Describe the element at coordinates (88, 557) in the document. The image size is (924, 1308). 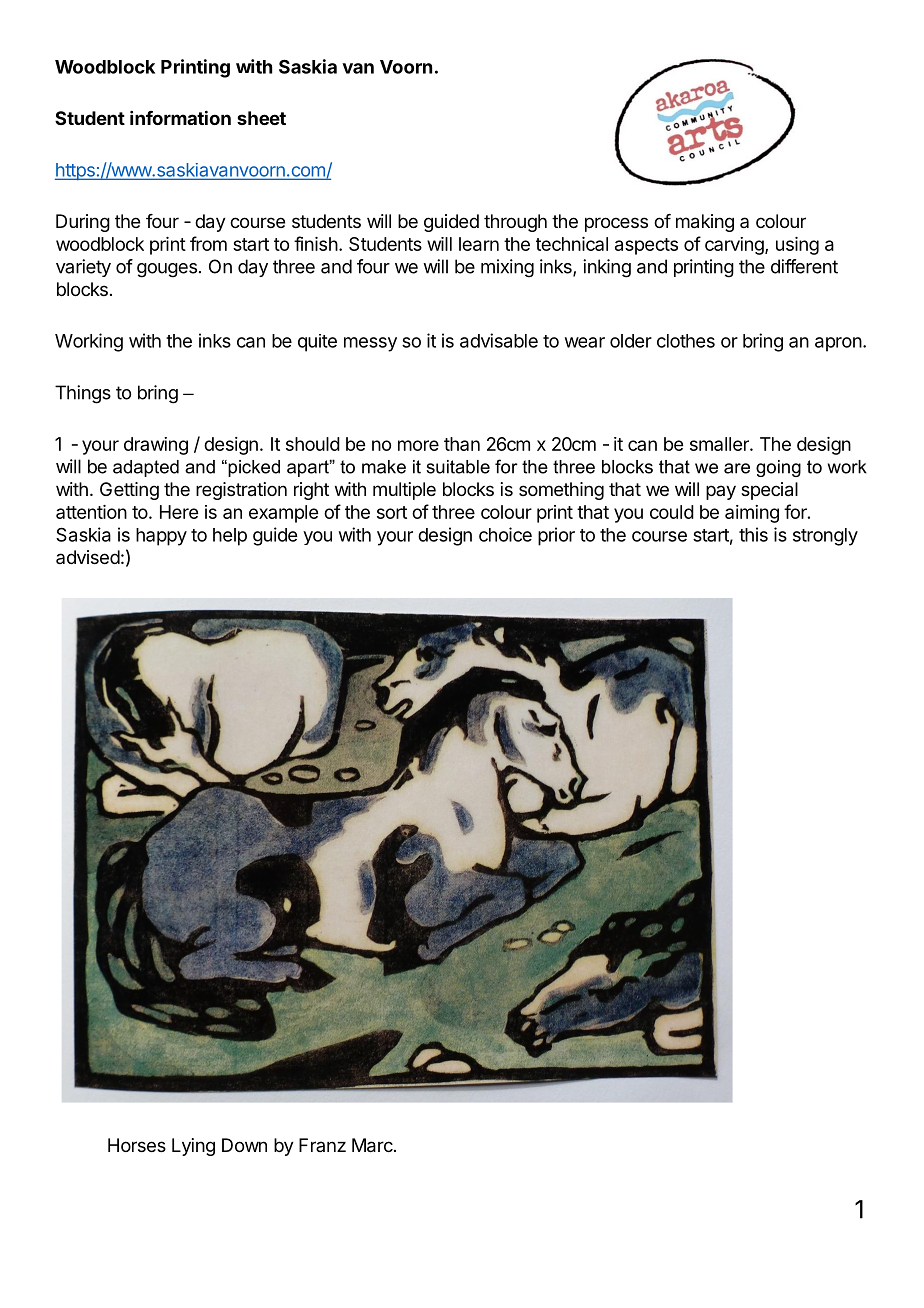
I see `advised` at that location.
